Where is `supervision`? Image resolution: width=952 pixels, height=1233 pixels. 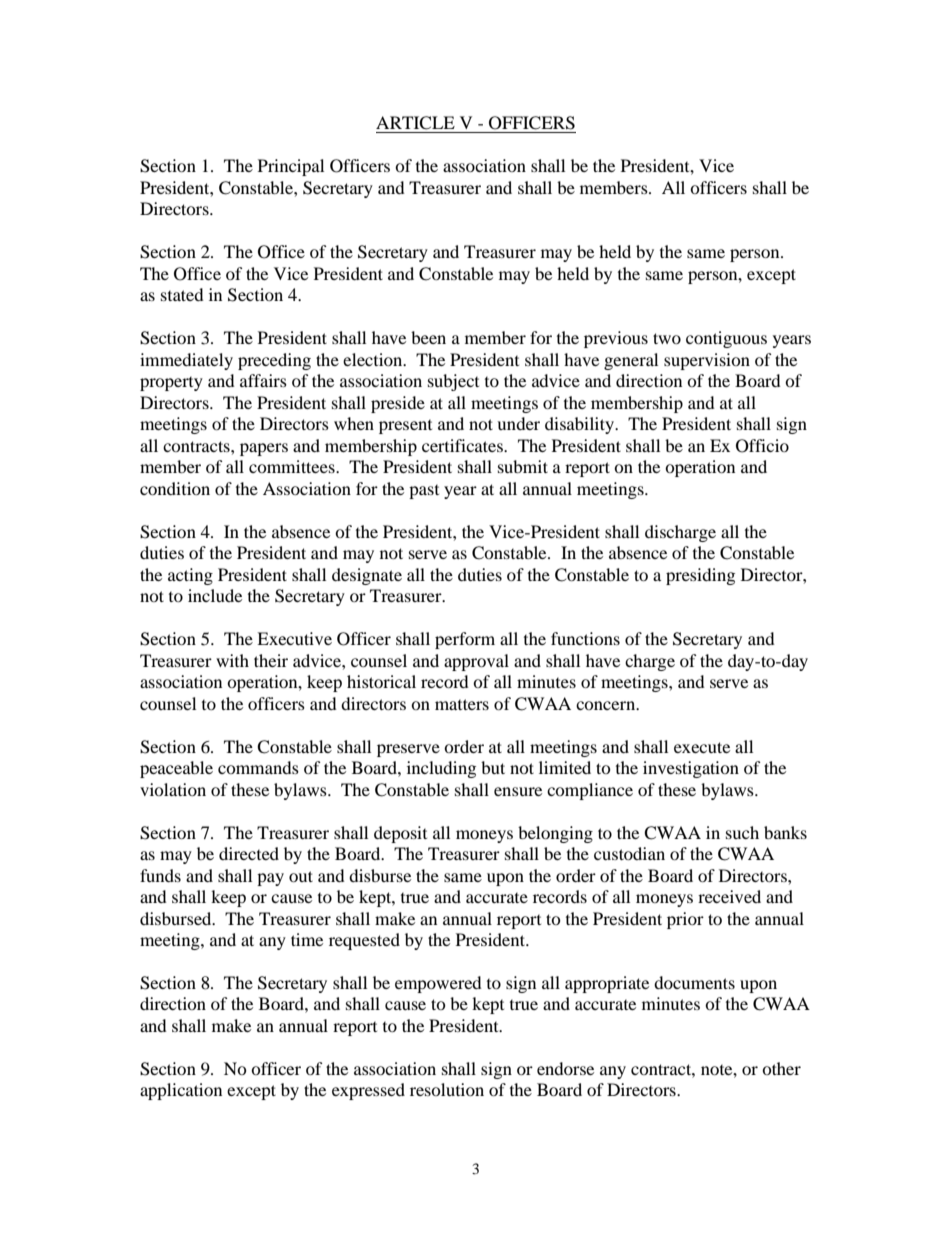
supervision is located at coordinates (707, 361).
